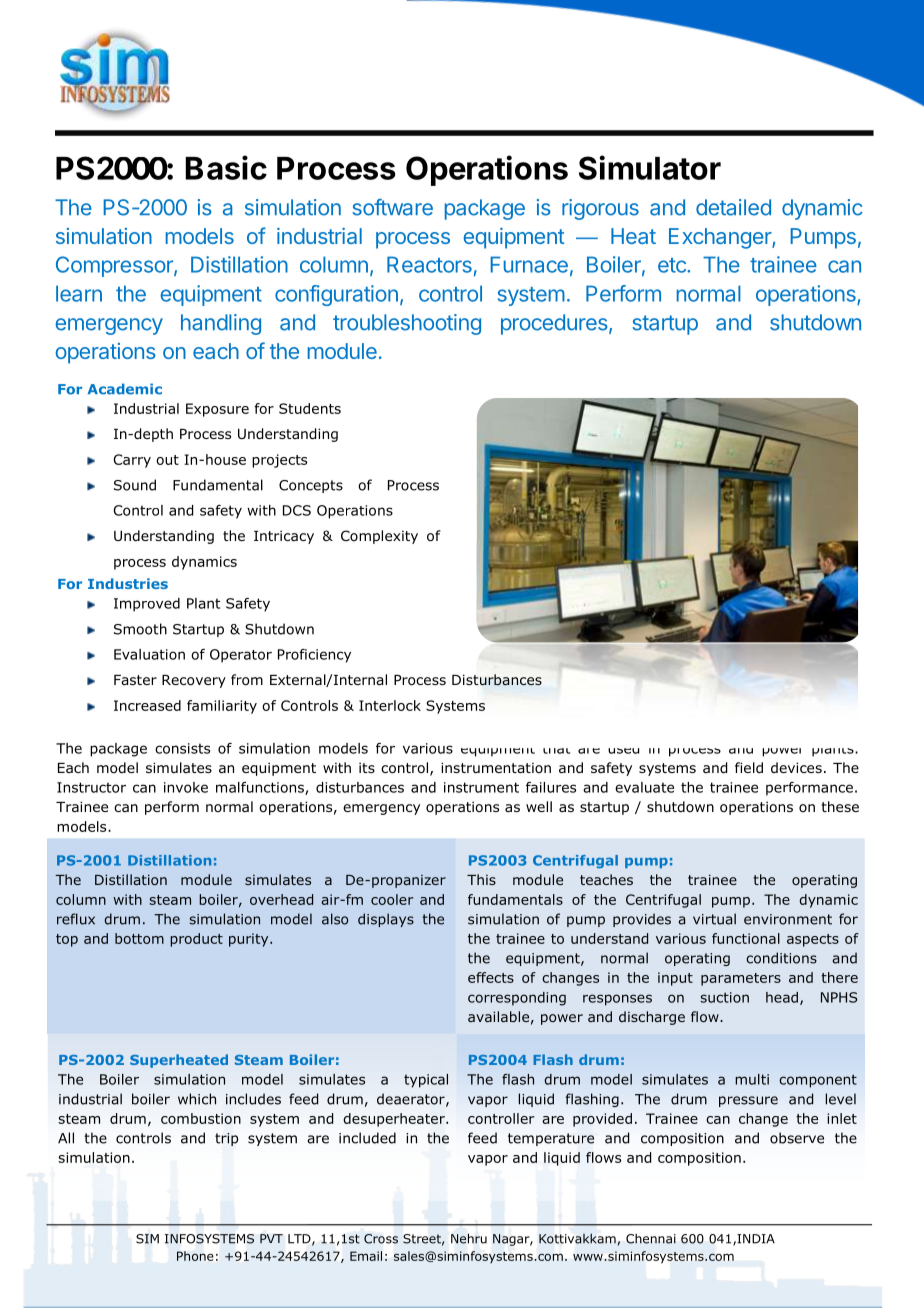 The height and width of the image is (1308, 924). I want to click on Complexity, so click(379, 537).
